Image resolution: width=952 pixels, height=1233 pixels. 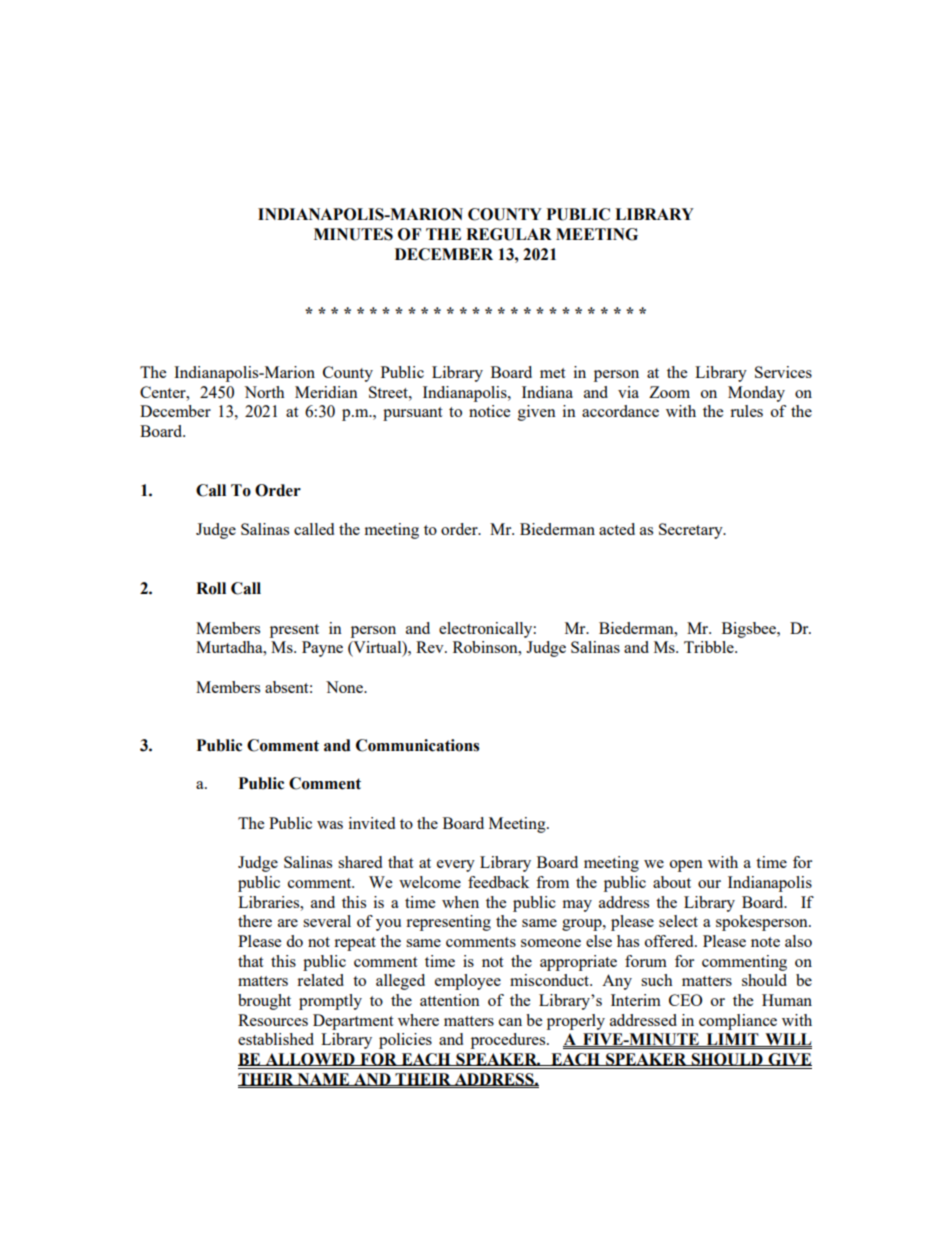 What do you see at coordinates (264, 392) in the image?
I see `North` at bounding box center [264, 392].
